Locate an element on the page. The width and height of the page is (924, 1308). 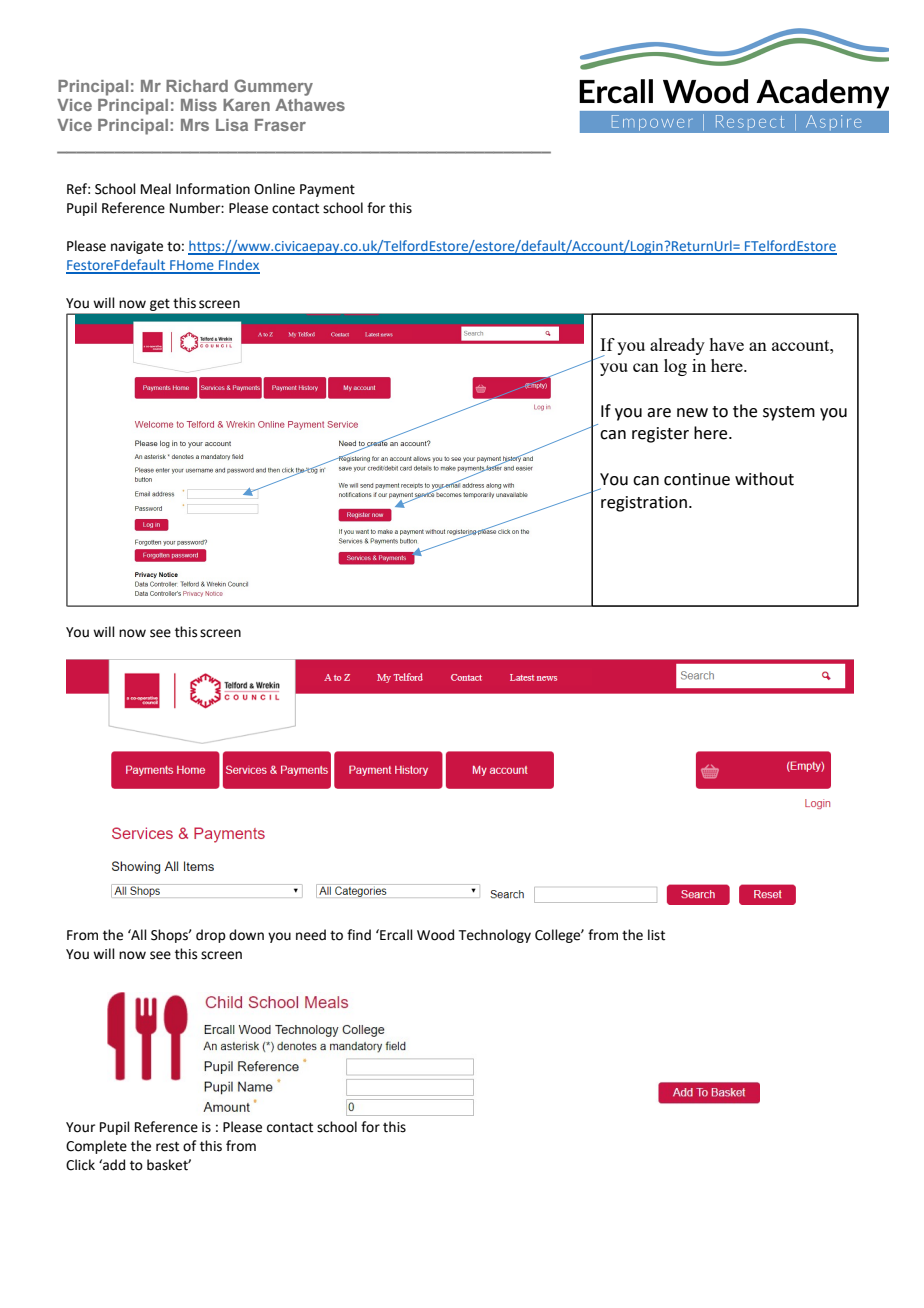
Wood is located at coordinates (435, 935).
